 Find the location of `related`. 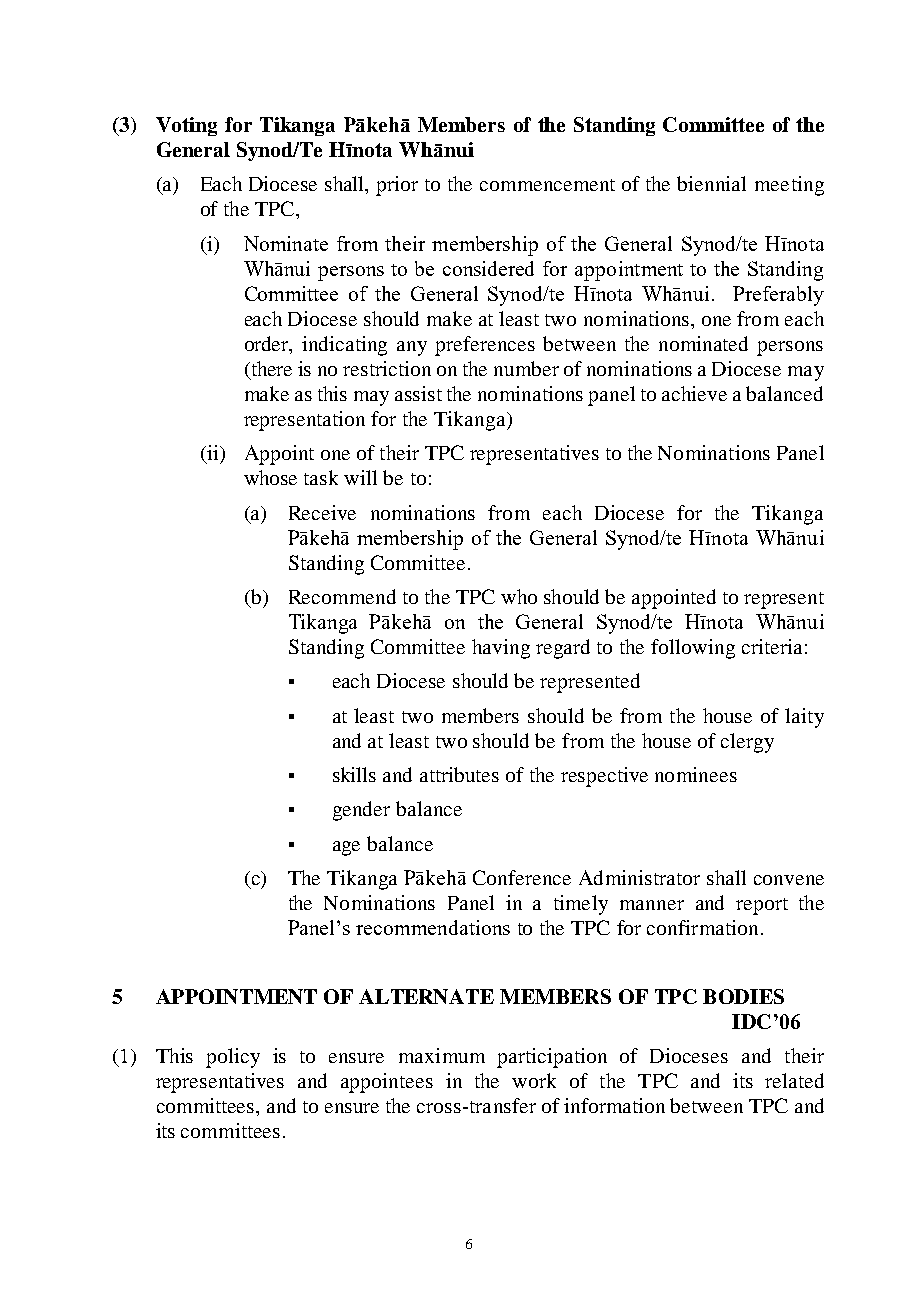

related is located at coordinates (794, 1080).
